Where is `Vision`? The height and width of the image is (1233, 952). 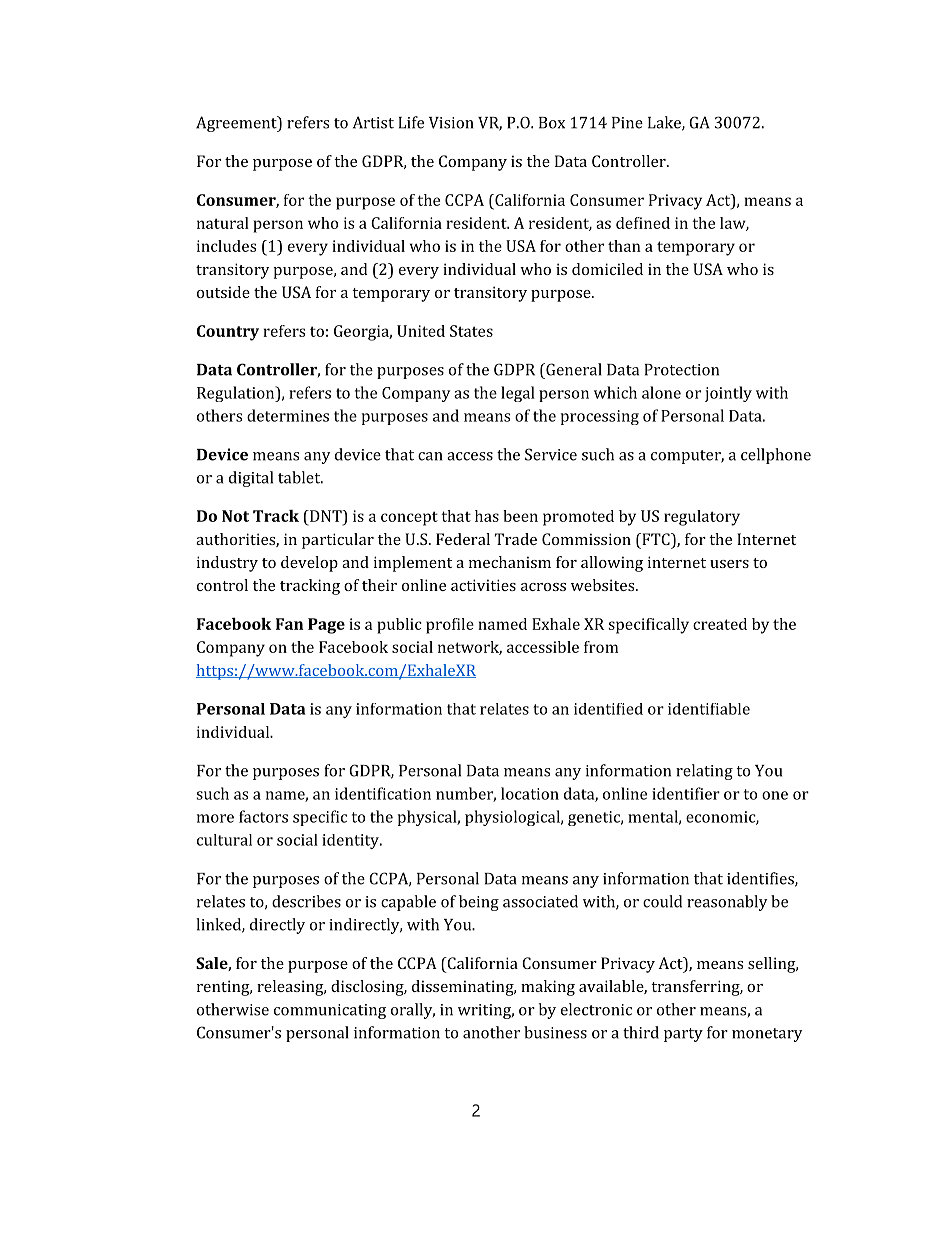 Vision is located at coordinates (451, 123).
